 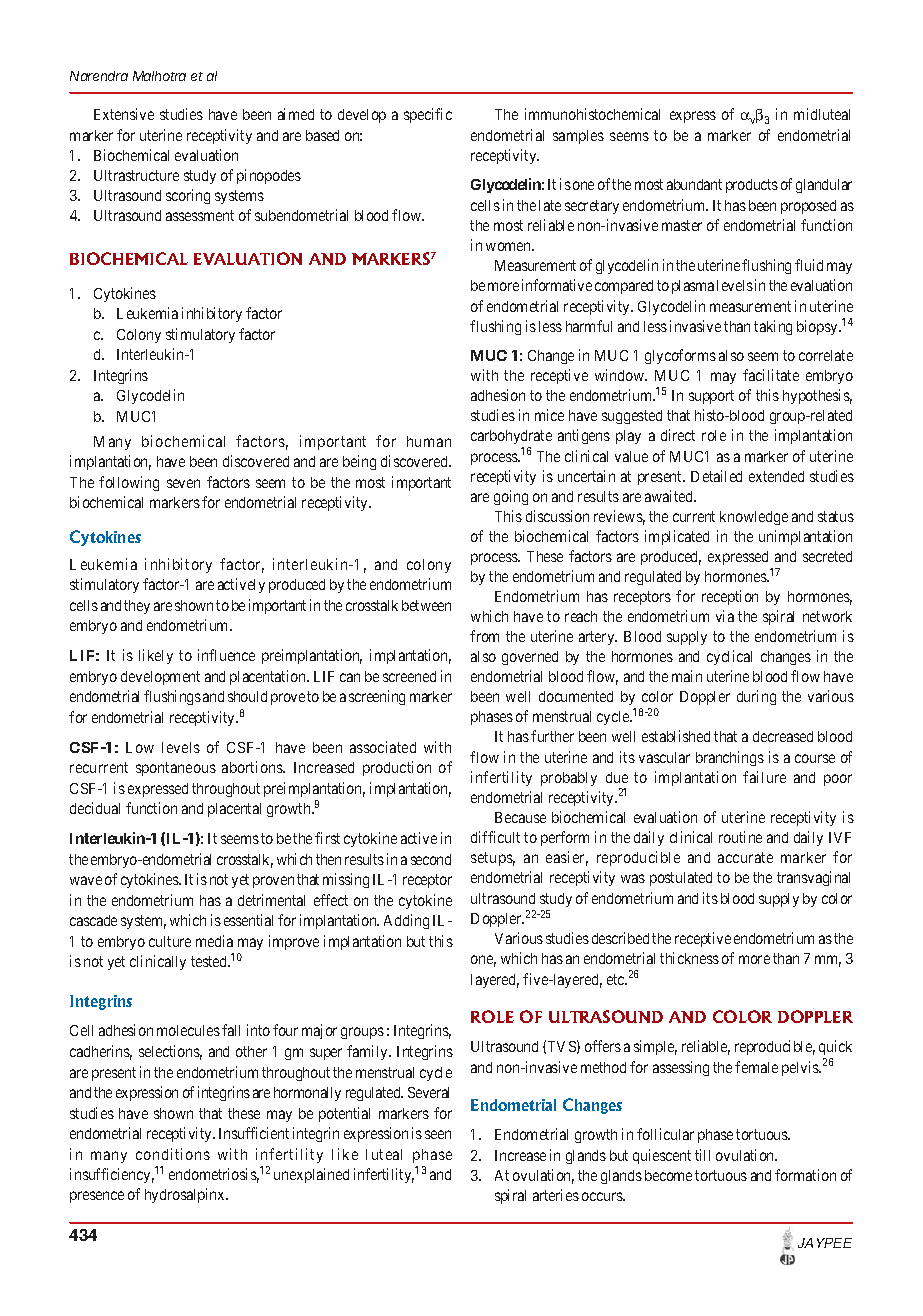 What do you see at coordinates (740, 837) in the page?
I see `routine` at bounding box center [740, 837].
